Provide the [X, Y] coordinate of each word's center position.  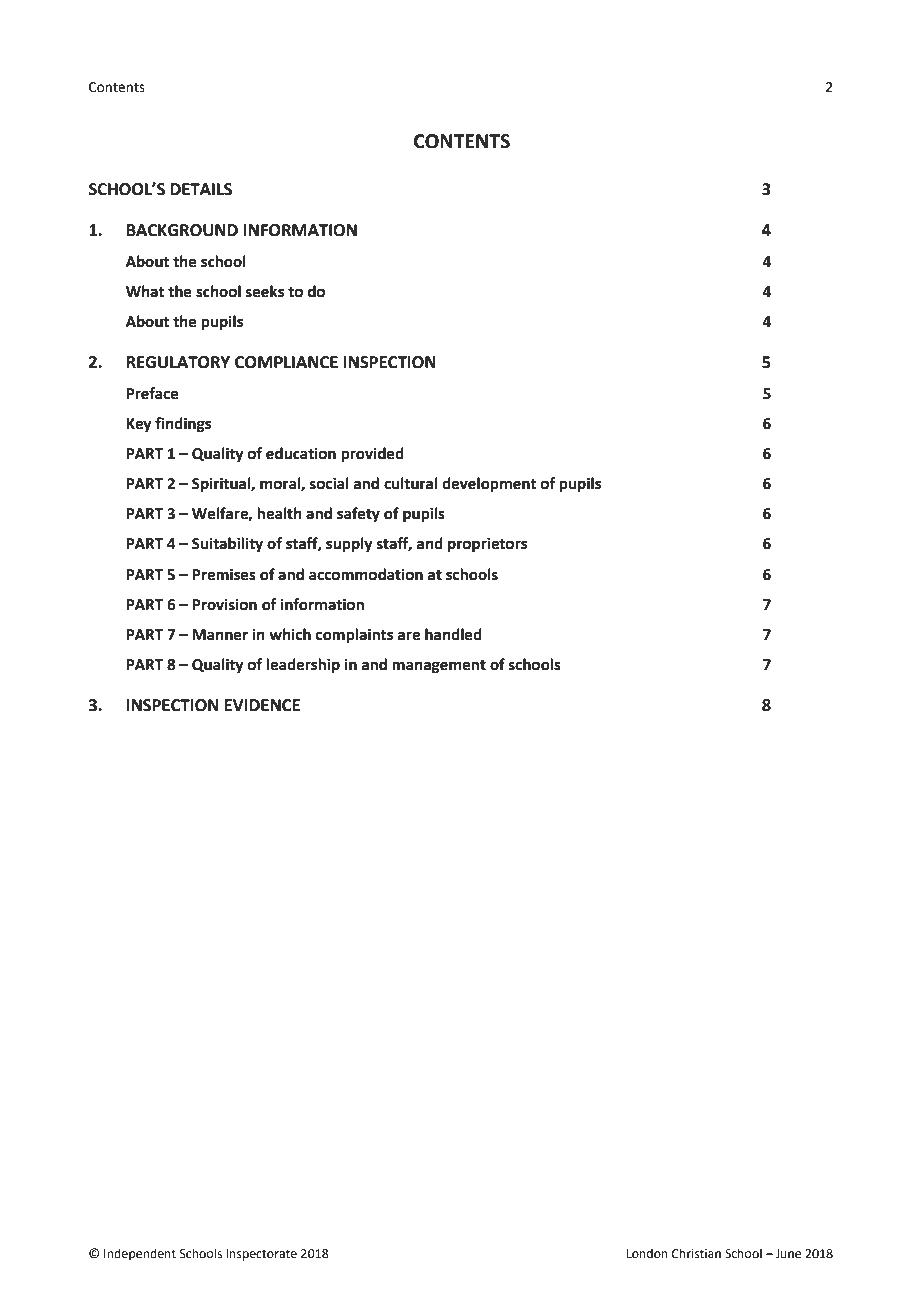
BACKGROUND [182, 230]
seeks [265, 291]
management [439, 667]
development [489, 485]
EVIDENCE [262, 705]
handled [453, 634]
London [647, 1253]
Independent [140, 1254]
